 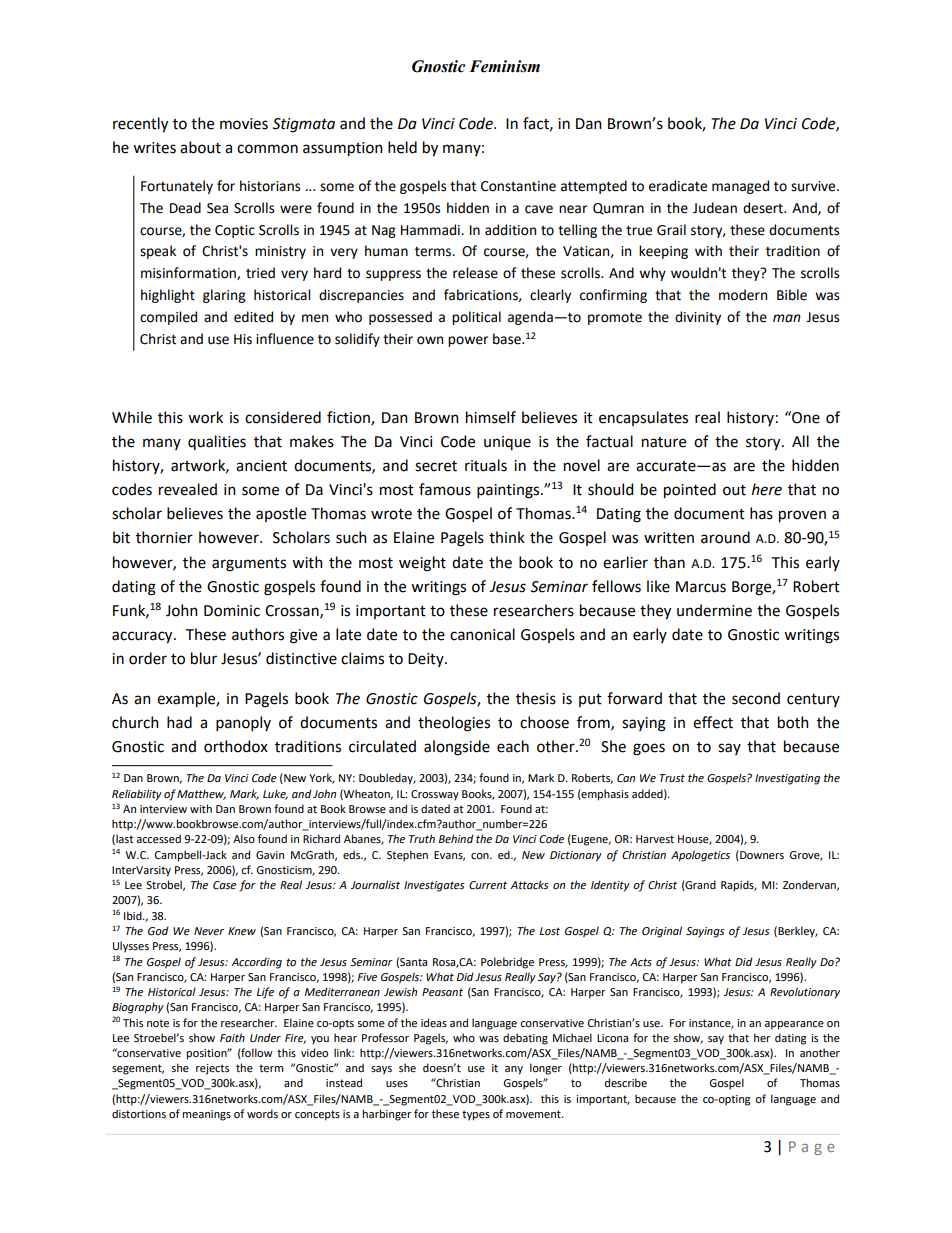 What do you see at coordinates (457, 748) in the screenshot?
I see `alongside` at bounding box center [457, 748].
